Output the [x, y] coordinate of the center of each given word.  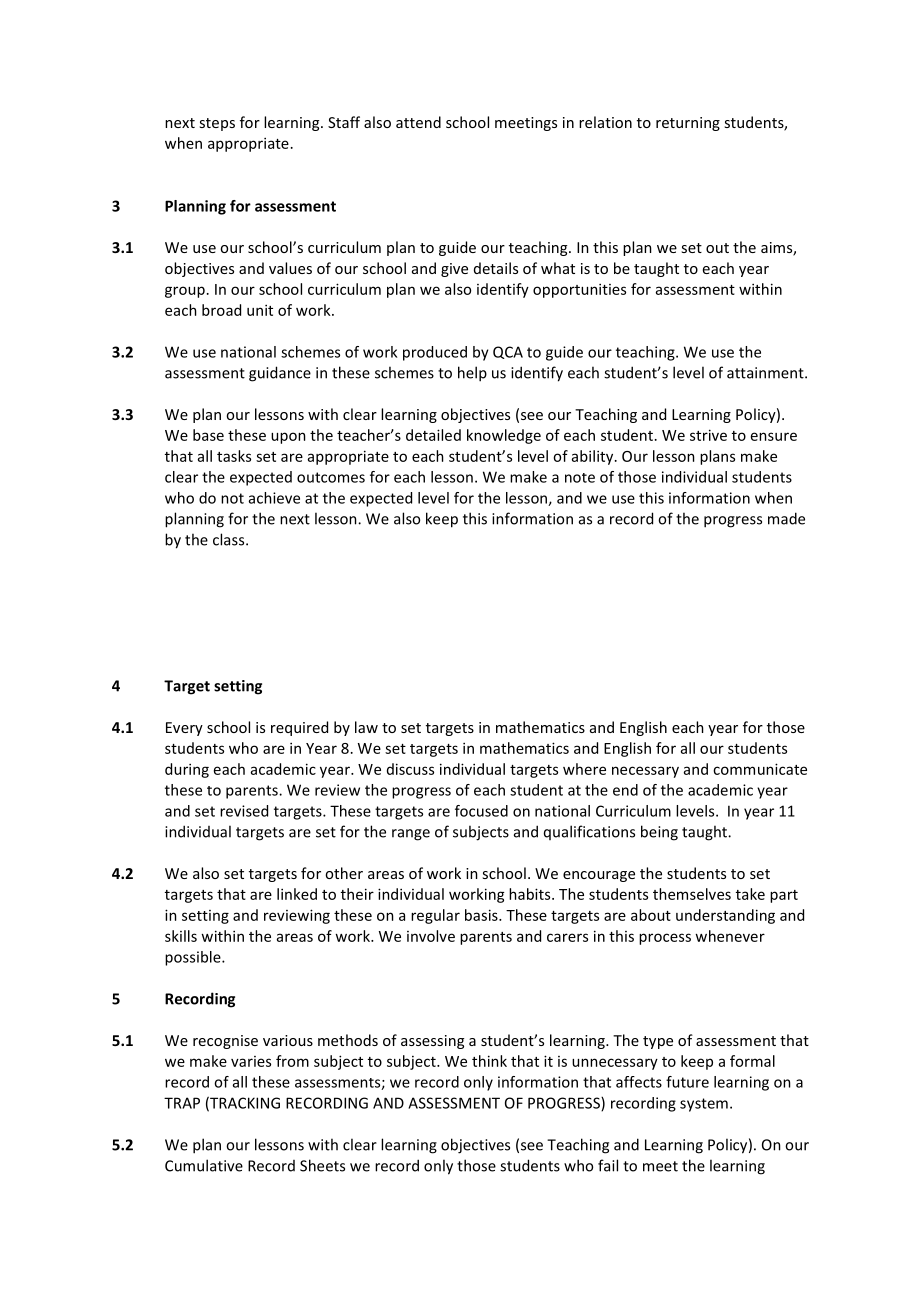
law [366, 727]
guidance [280, 374]
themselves [692, 894]
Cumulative [204, 1165]
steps [217, 124]
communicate [760, 769]
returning [688, 124]
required [299, 728]
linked [297, 894]
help [472, 374]
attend [418, 122]
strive [708, 435]
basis [482, 915]
